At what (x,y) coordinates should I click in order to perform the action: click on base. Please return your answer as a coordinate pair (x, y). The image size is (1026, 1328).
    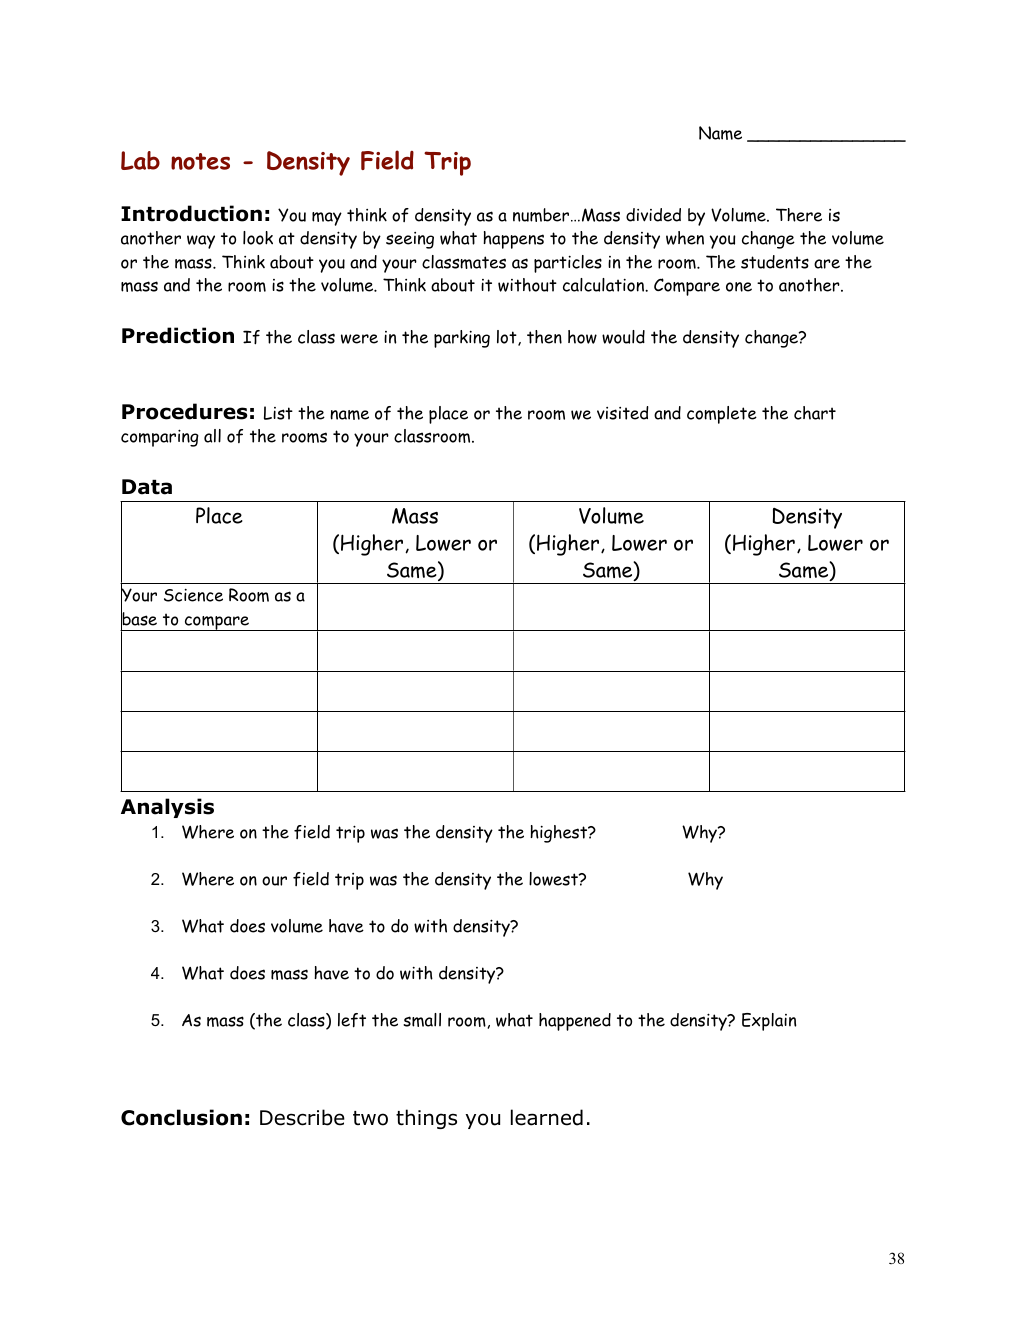
    Looking at the image, I should click on (139, 619).
